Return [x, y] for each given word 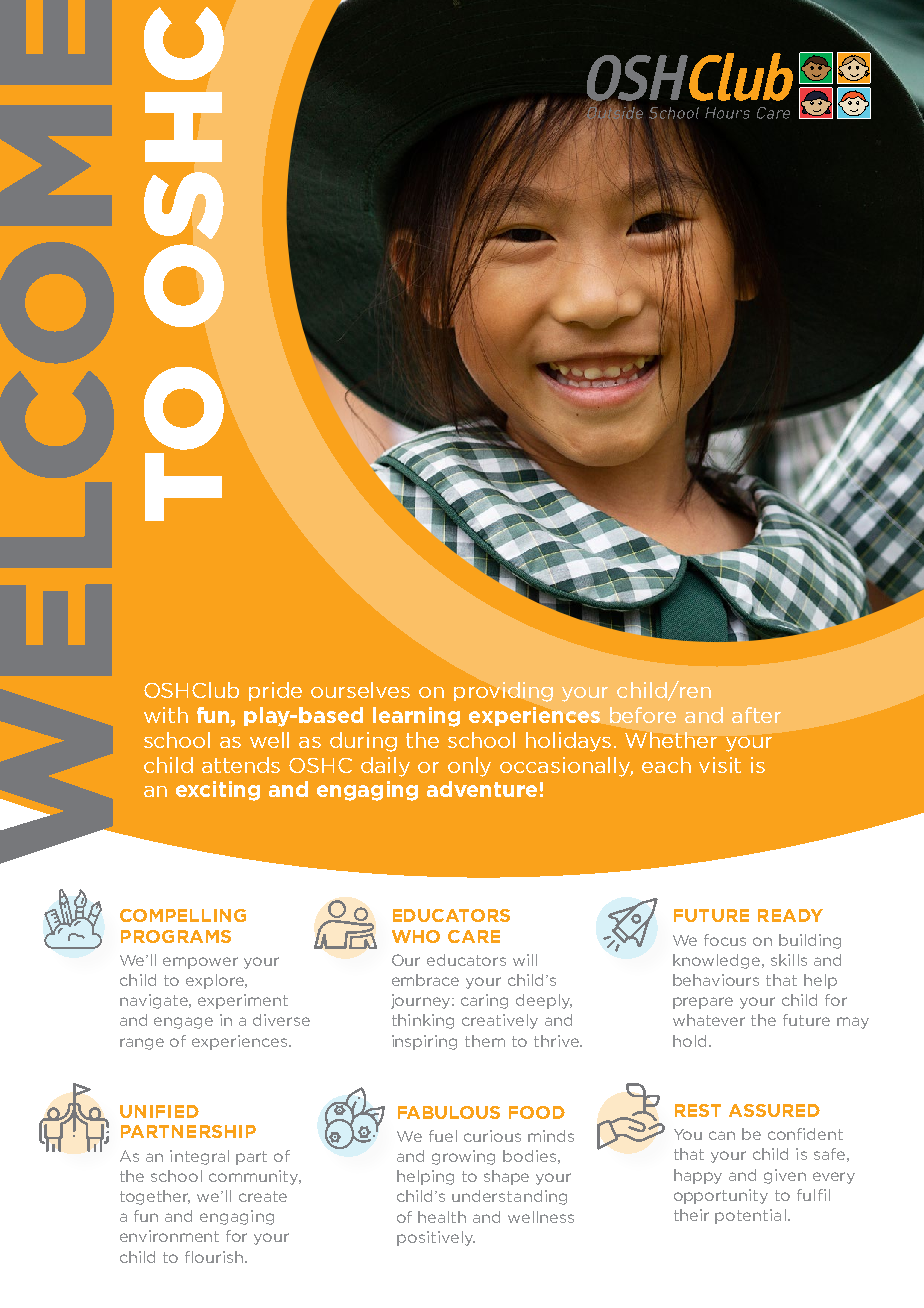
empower [200, 963]
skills [789, 960]
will [525, 960]
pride [275, 691]
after [756, 715]
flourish [215, 1257]
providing [503, 692]
